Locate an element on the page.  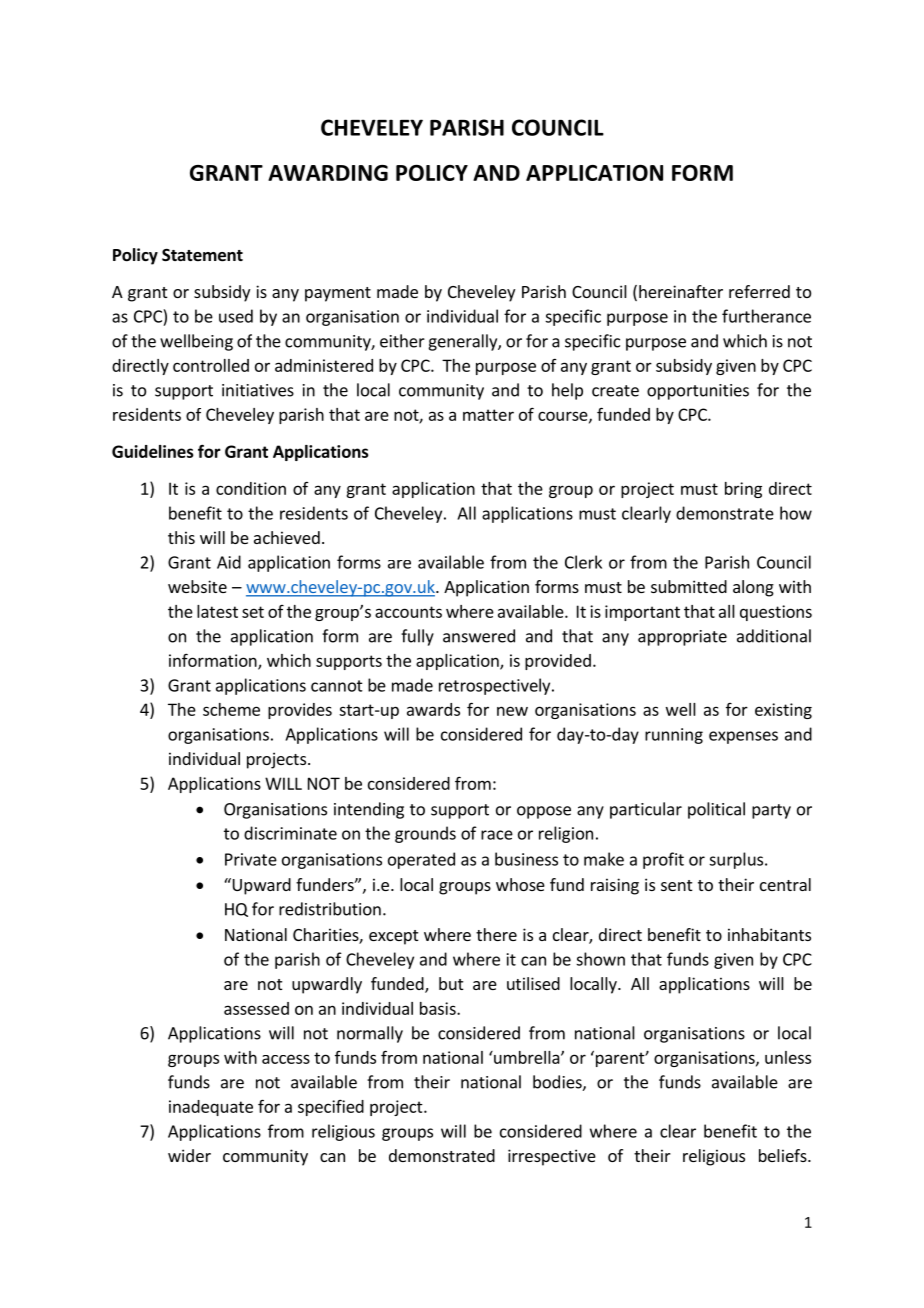
hereinafter is located at coordinates (681, 291).
